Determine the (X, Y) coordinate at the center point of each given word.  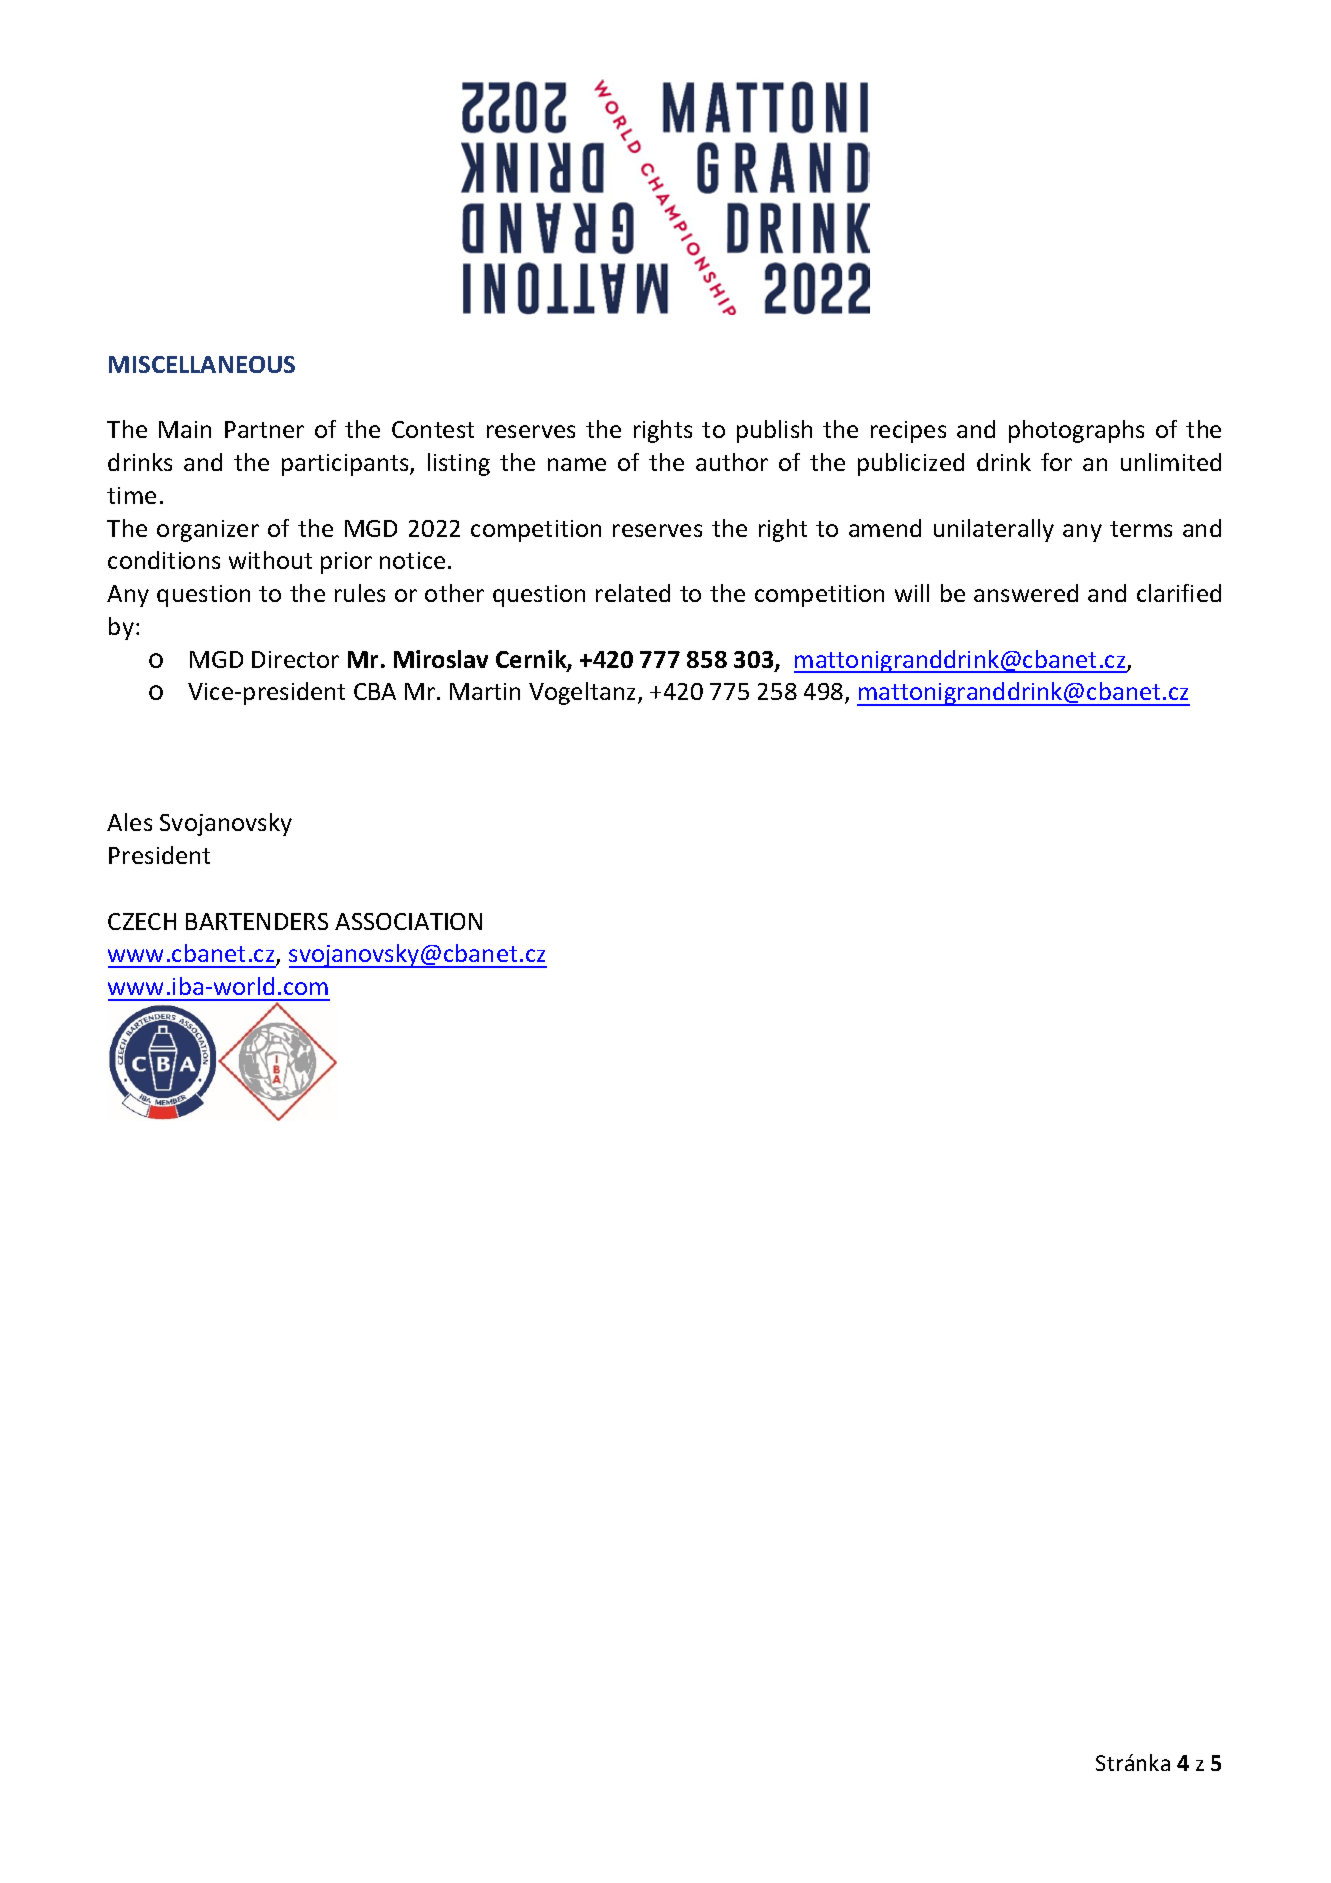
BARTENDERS (257, 921)
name (577, 464)
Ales (129, 822)
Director (295, 659)
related (633, 593)
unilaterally (994, 530)
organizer (208, 531)
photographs (1076, 431)
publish (774, 431)
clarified (1179, 593)
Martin (485, 691)
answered (1026, 593)
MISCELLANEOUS (202, 364)
